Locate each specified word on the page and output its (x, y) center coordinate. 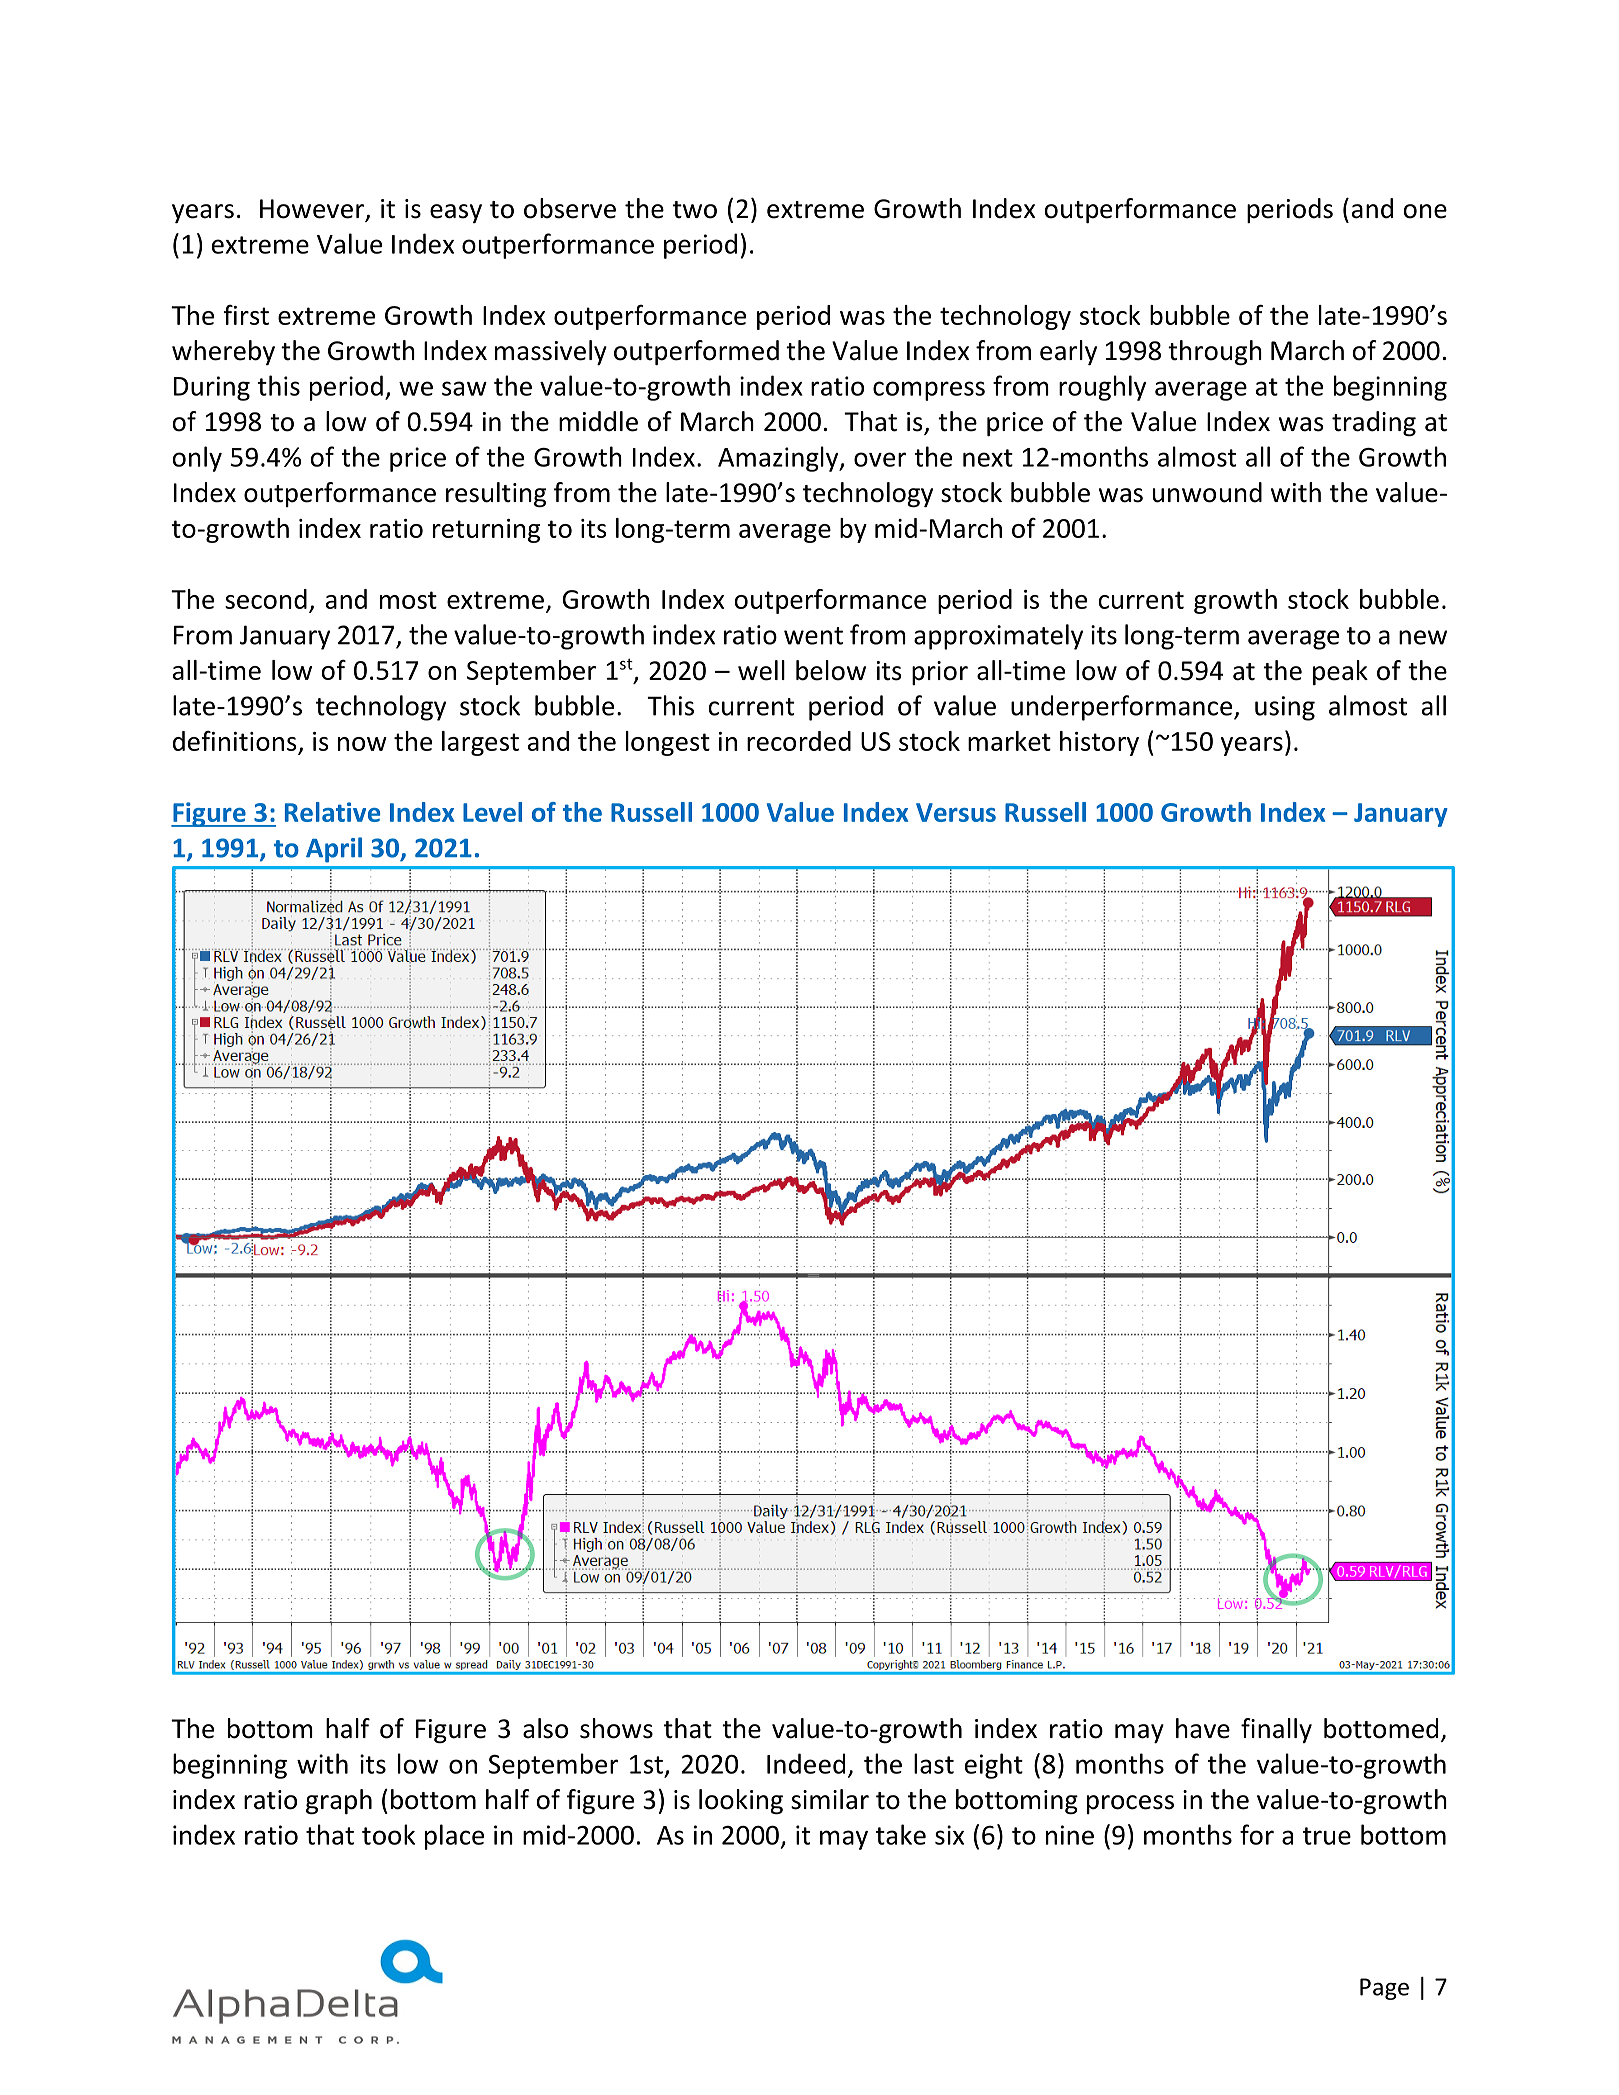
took (388, 1834)
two (695, 210)
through (1215, 352)
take (901, 1834)
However (313, 210)
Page (1384, 1989)
